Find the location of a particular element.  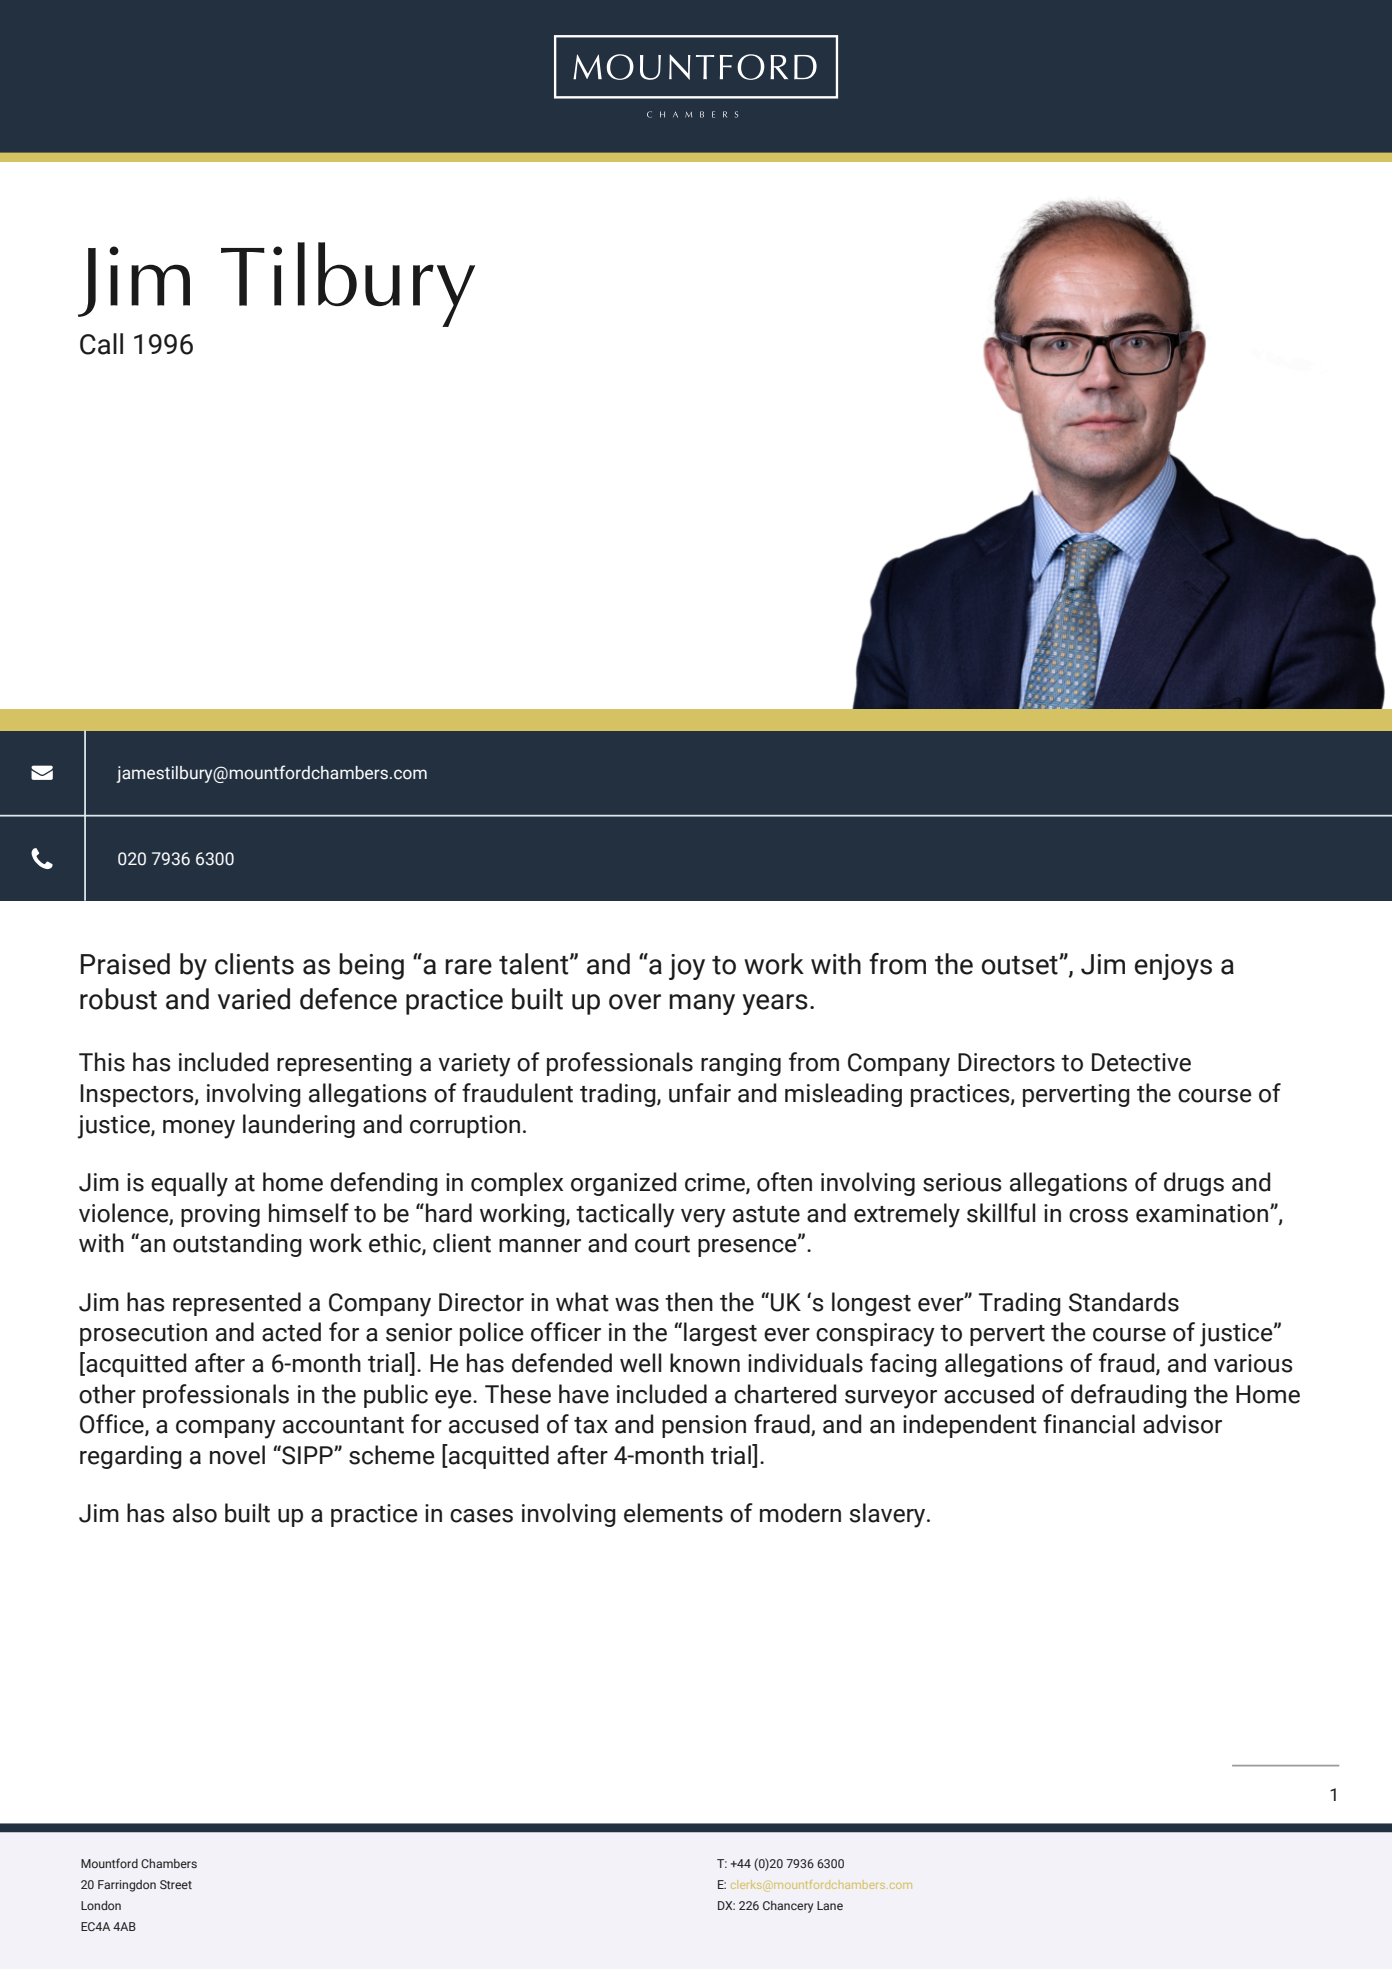

novel is located at coordinates (237, 1455).
